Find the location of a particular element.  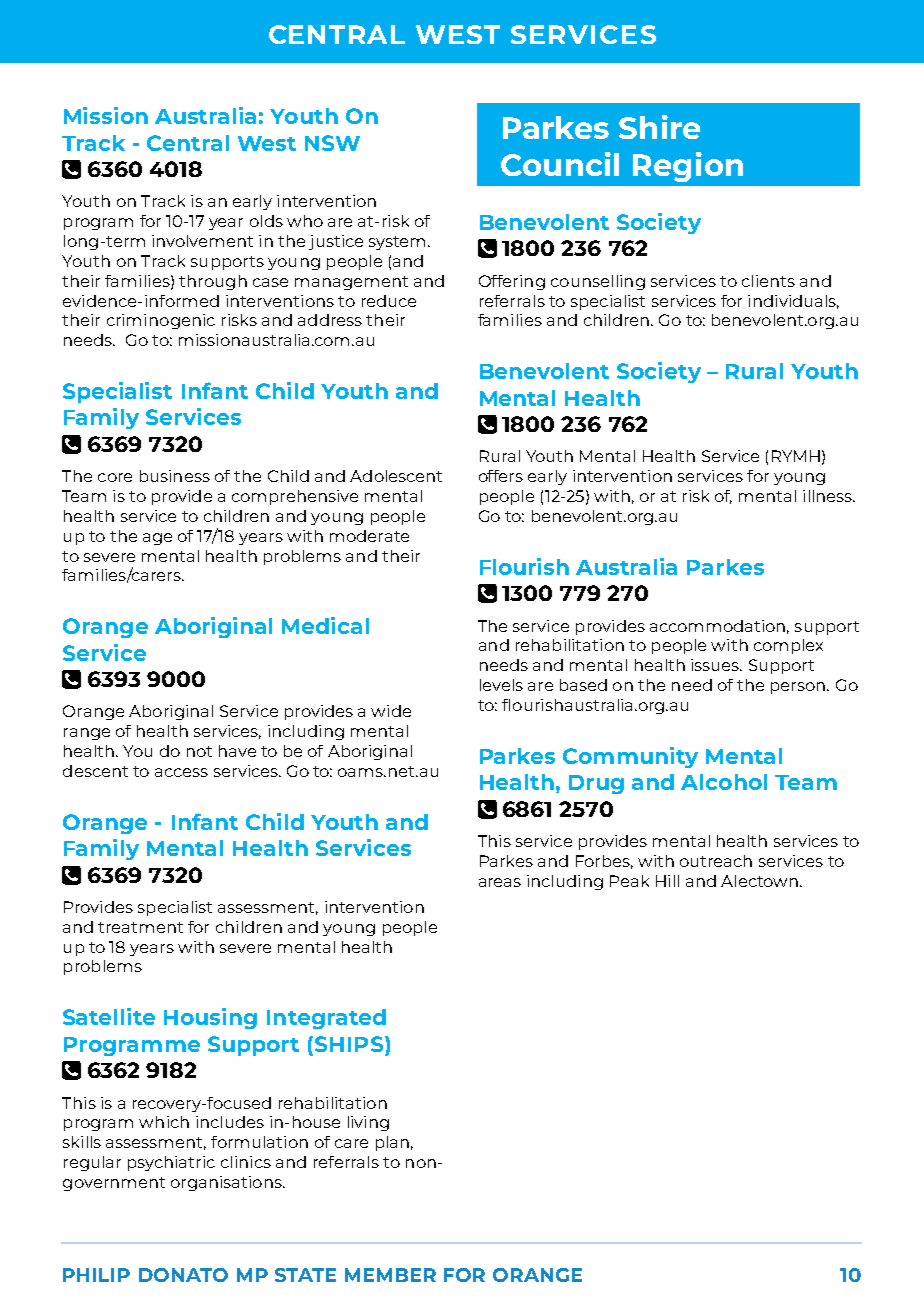

Hill is located at coordinates (667, 881).
